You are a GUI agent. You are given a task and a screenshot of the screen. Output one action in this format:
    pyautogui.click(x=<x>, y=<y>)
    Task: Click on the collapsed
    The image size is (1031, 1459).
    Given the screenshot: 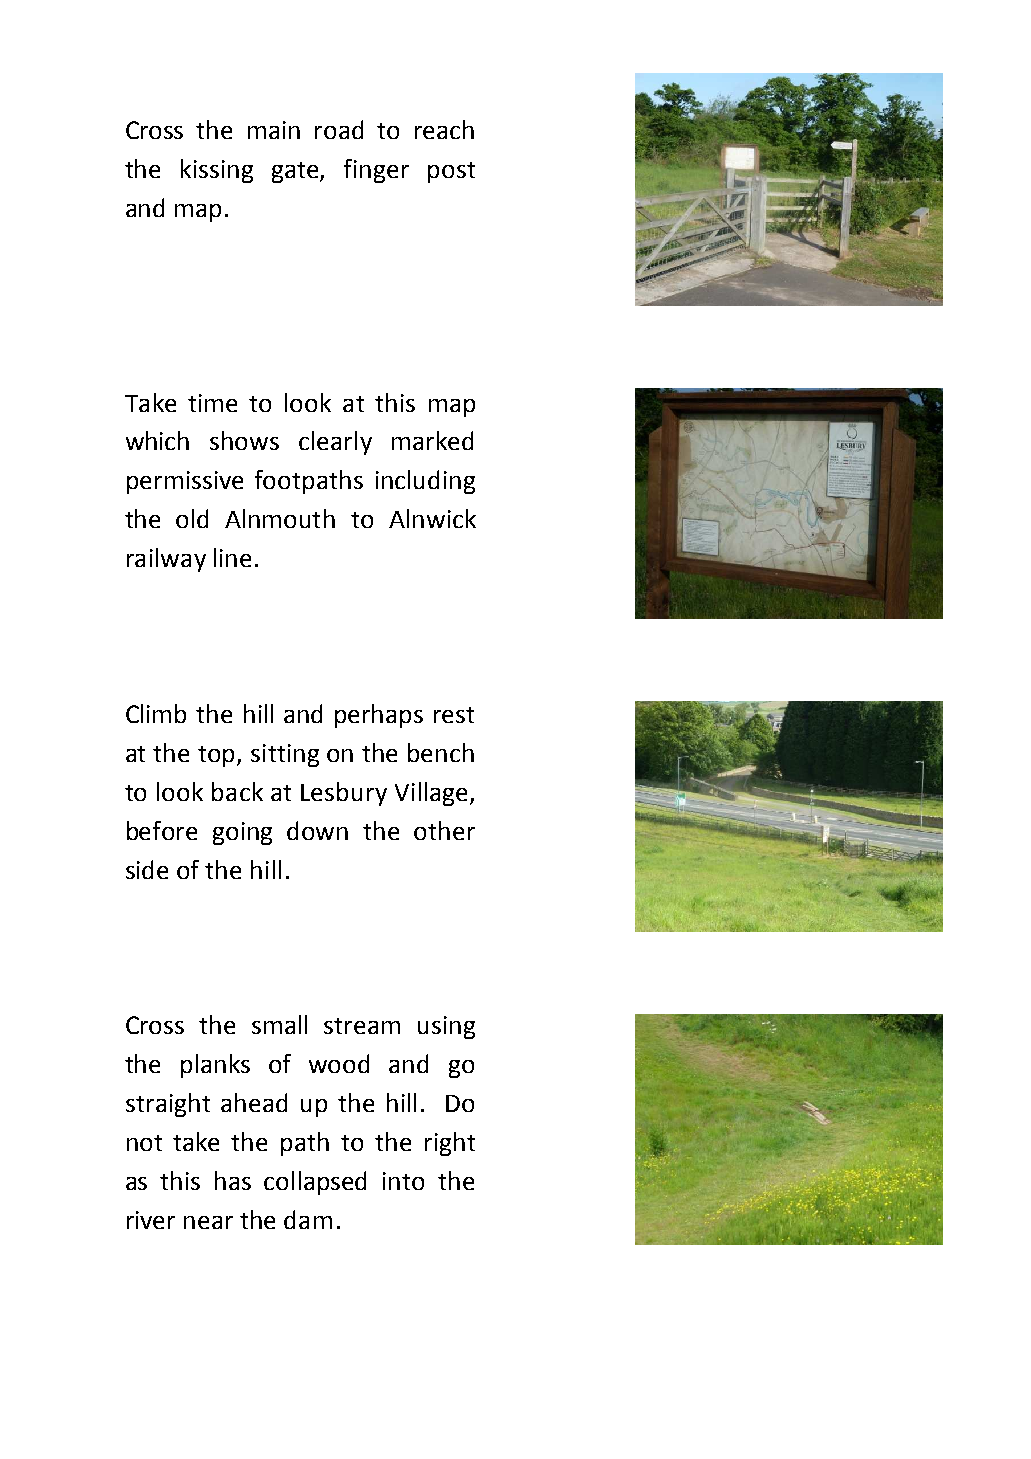 What is the action you would take?
    pyautogui.click(x=315, y=1183)
